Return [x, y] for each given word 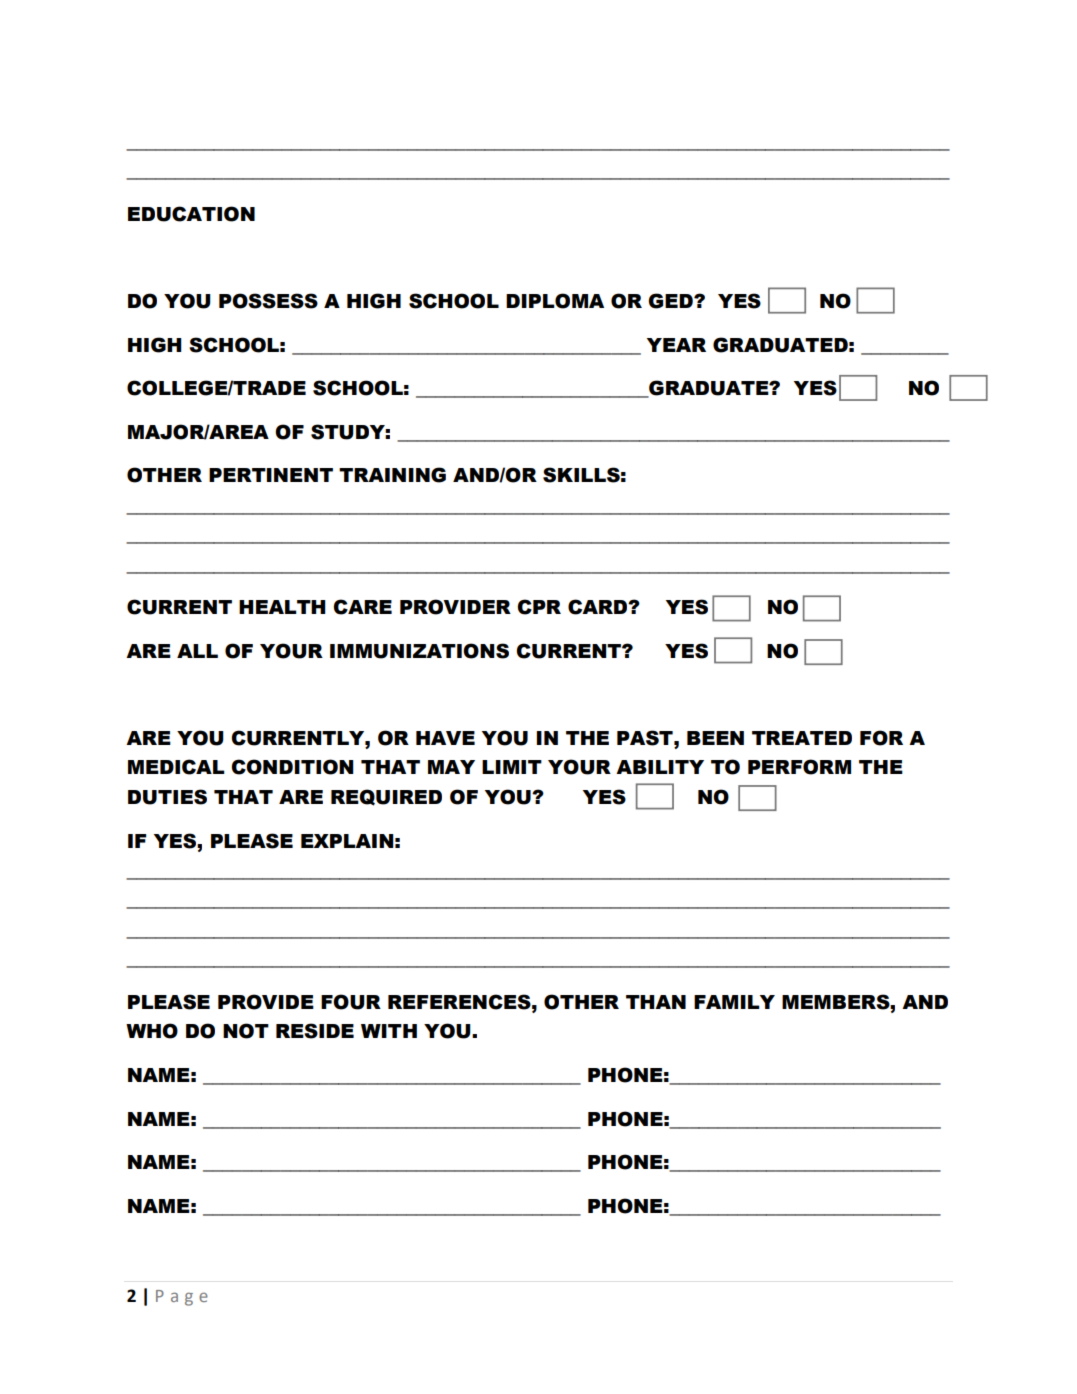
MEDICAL [176, 767]
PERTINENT [271, 475]
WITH [389, 1031]
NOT [246, 1031]
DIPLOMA [555, 301]
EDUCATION [191, 214]
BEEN [715, 738]
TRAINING [392, 475]
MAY [451, 767]
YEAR [676, 345]
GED [671, 301]
